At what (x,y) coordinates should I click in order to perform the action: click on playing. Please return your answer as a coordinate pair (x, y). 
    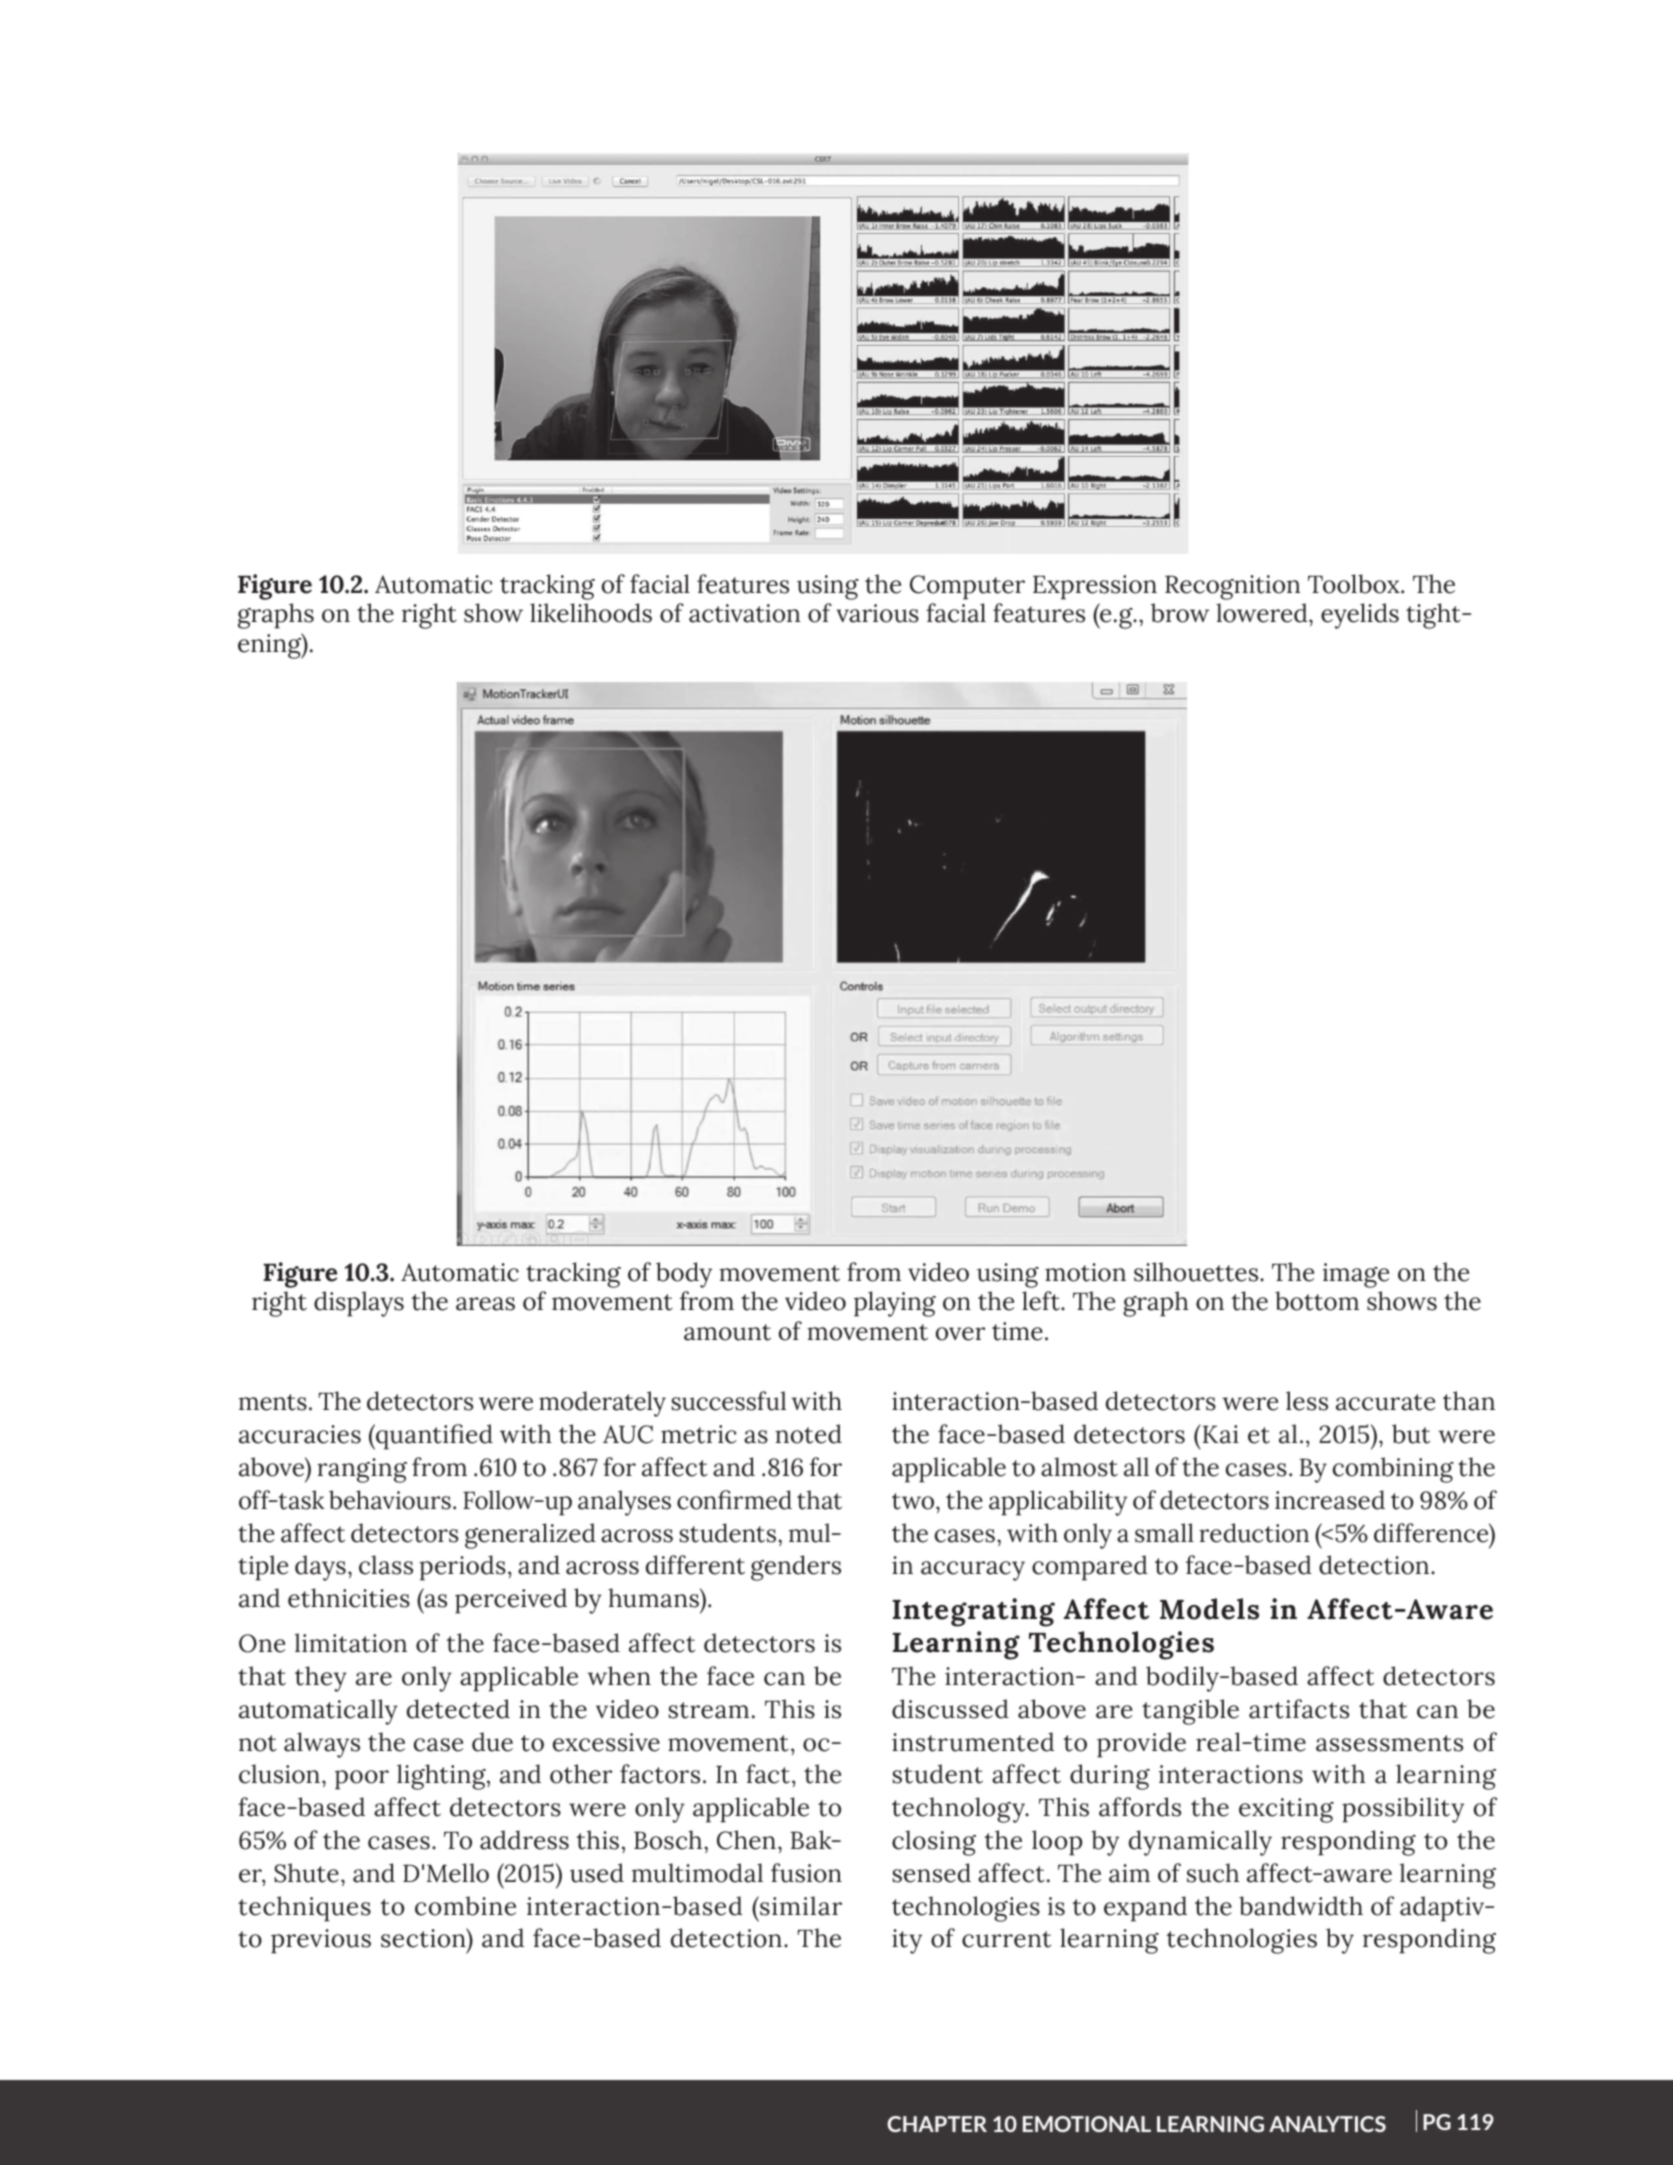
    Looking at the image, I should click on (895, 1304).
